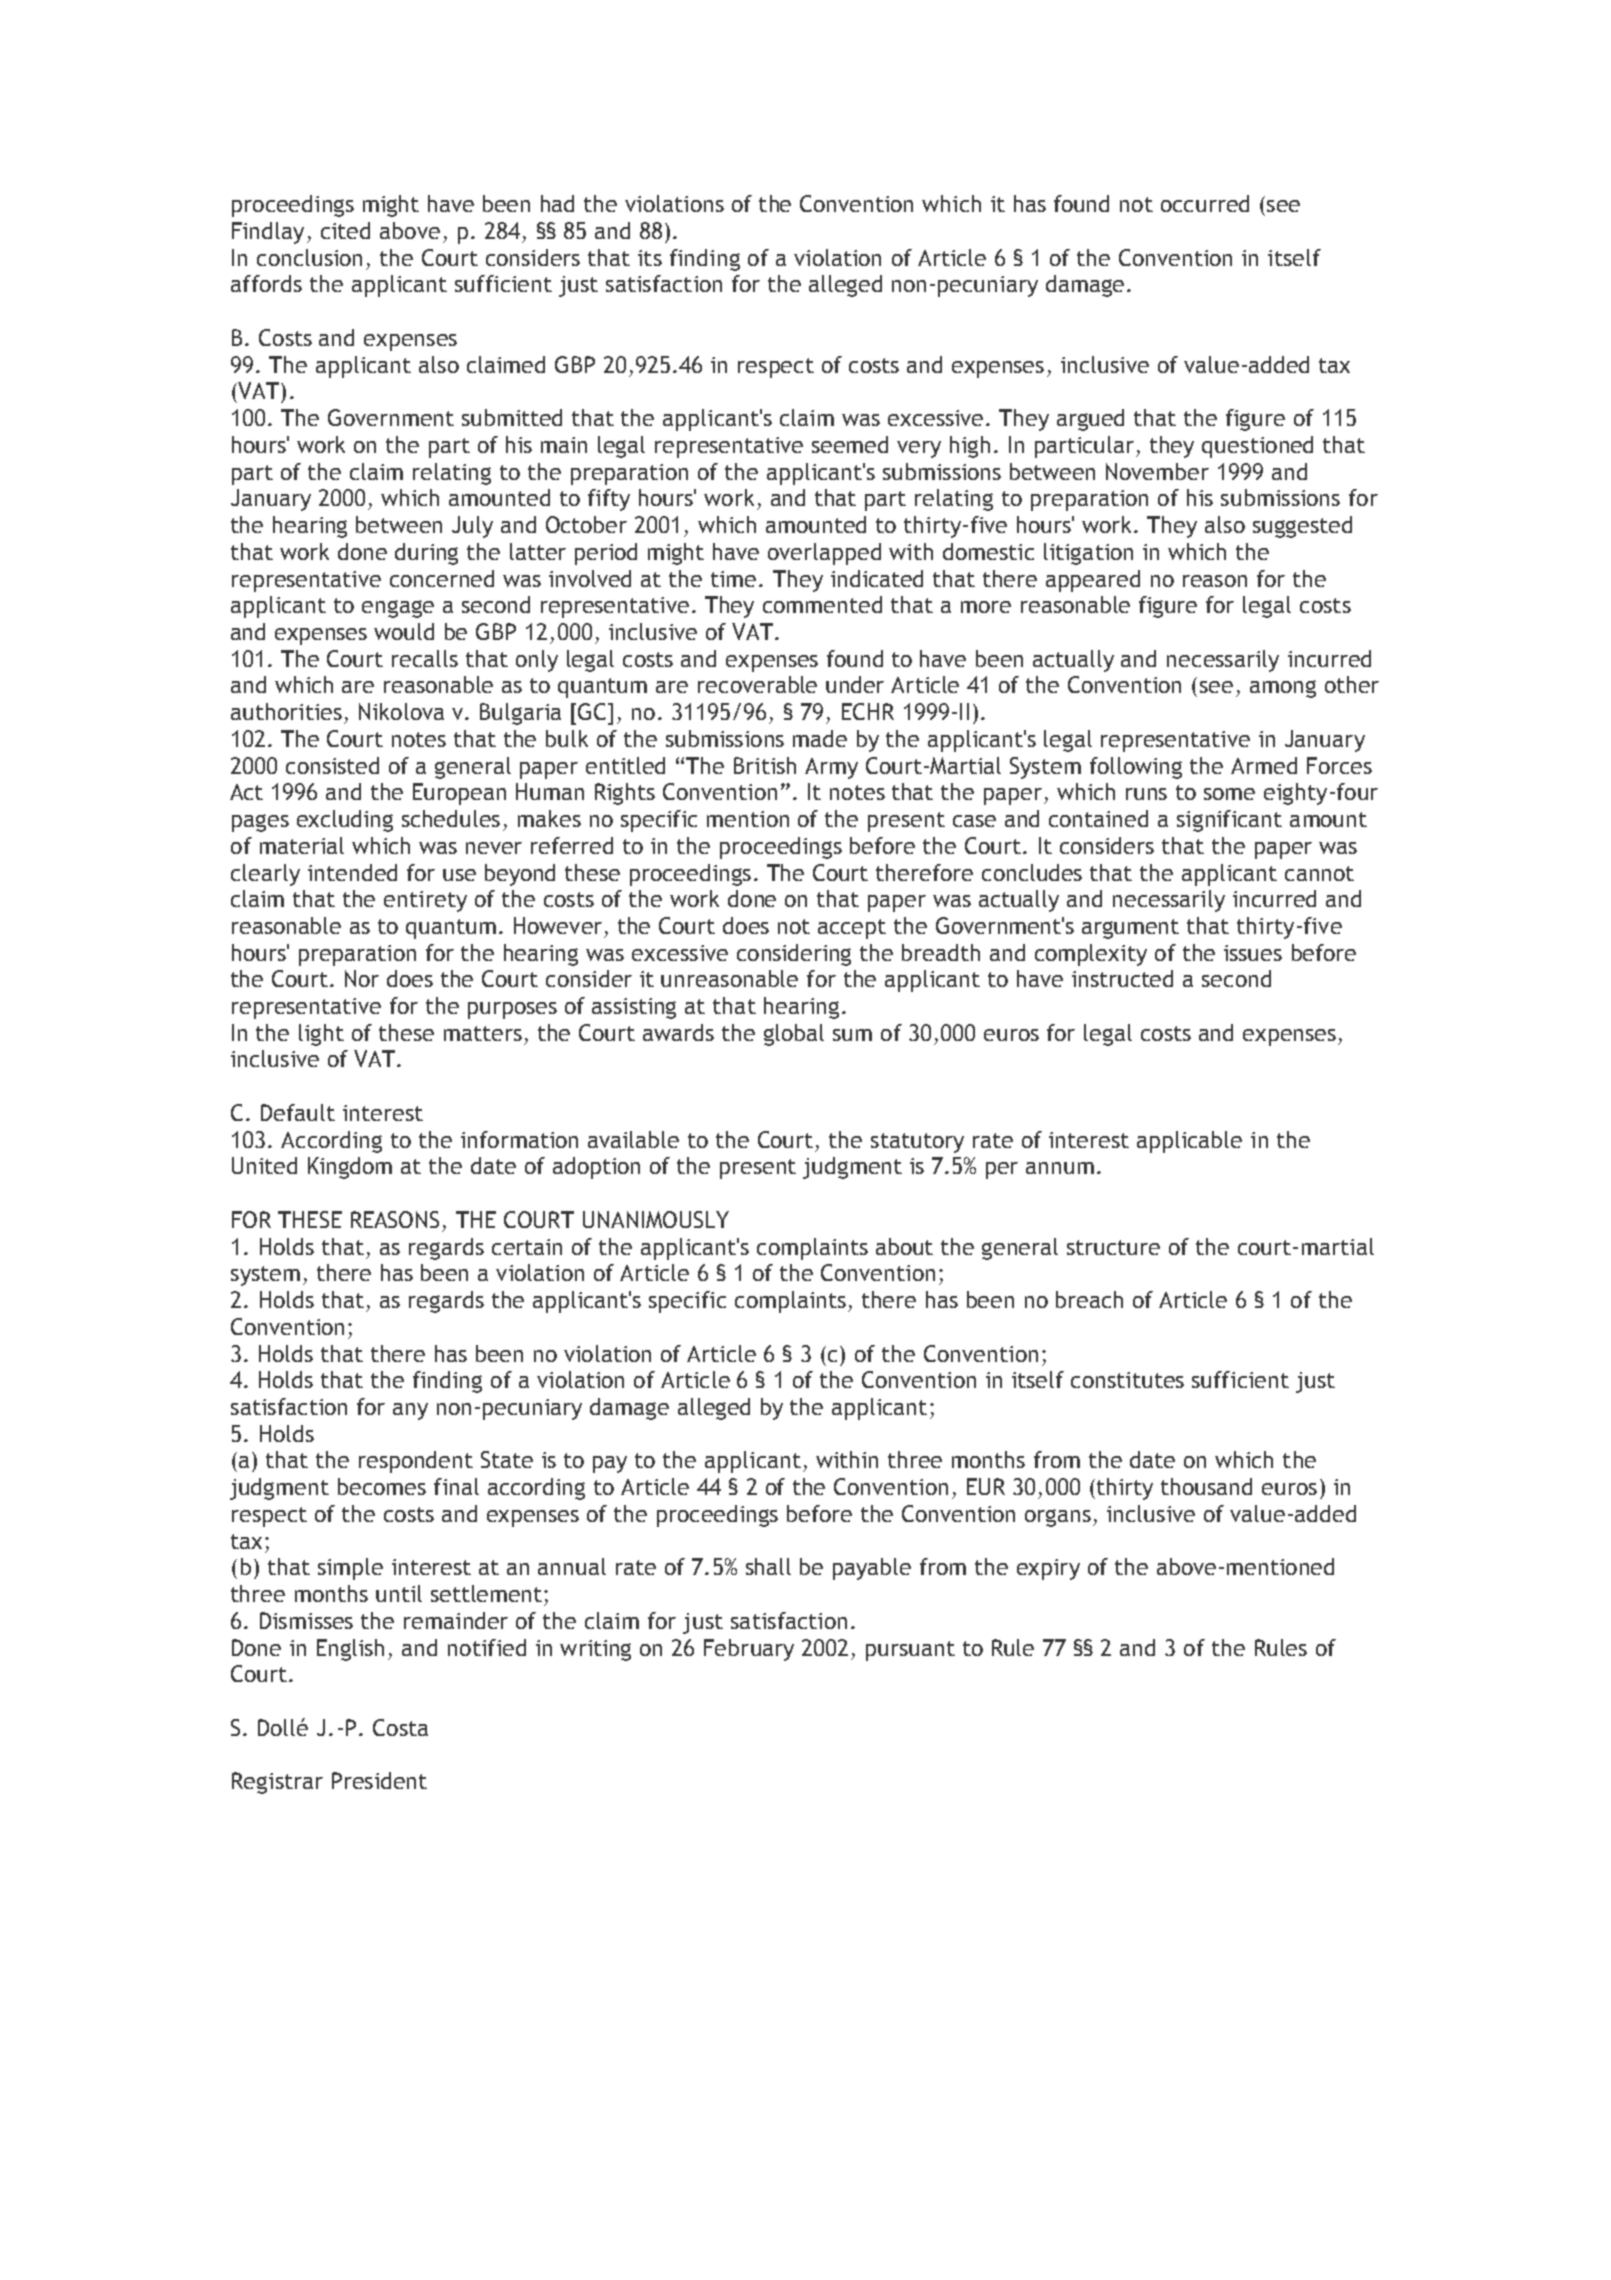 Image resolution: width=1611 pixels, height=2280 pixels. I want to click on occurred, so click(1205, 203).
